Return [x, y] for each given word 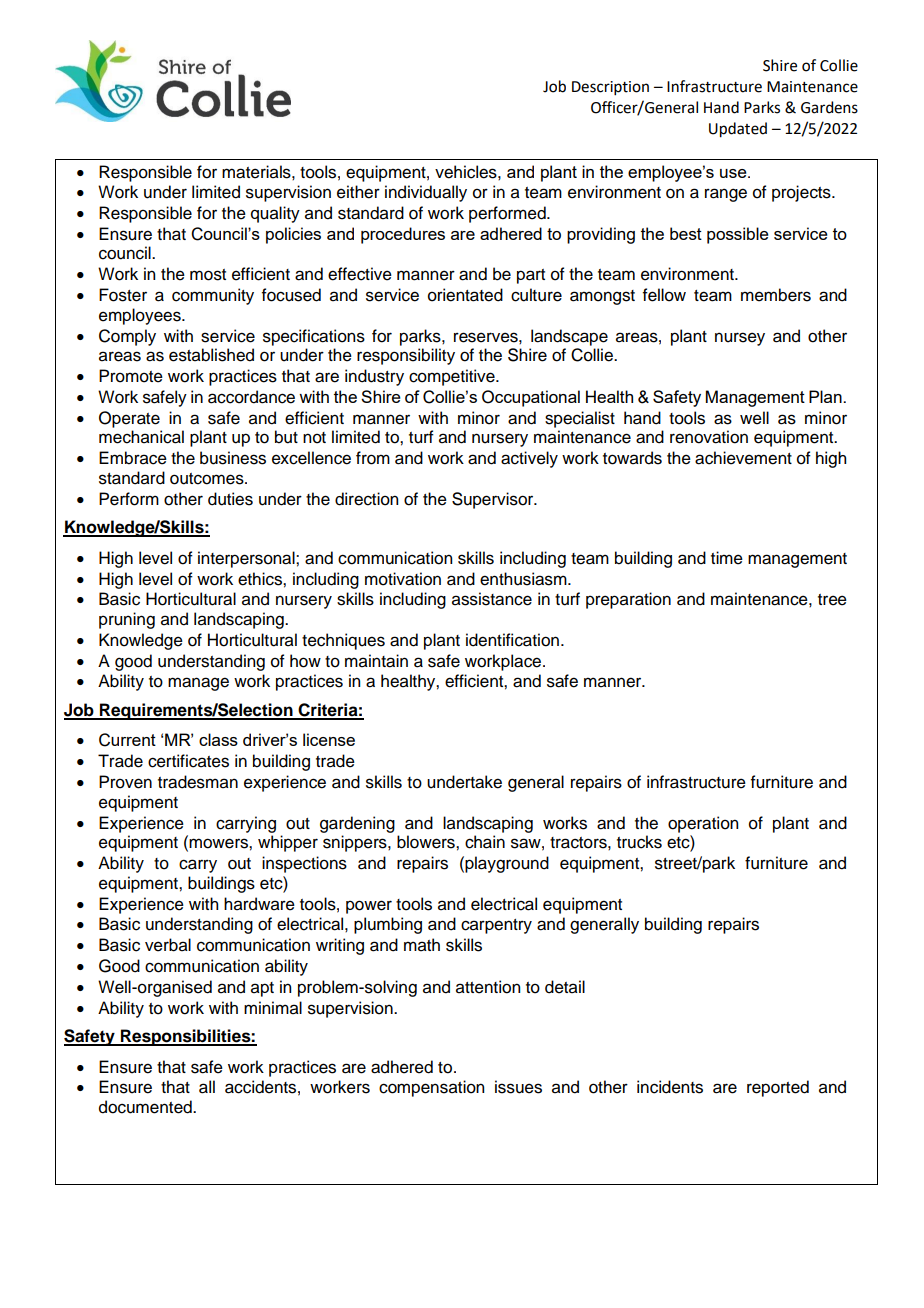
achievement [743, 458]
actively [529, 459]
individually [426, 193]
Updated [738, 130]
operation [703, 824]
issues [518, 1087]
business [233, 458]
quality [275, 214]
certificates [188, 761]
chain [485, 842]
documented [146, 1107]
